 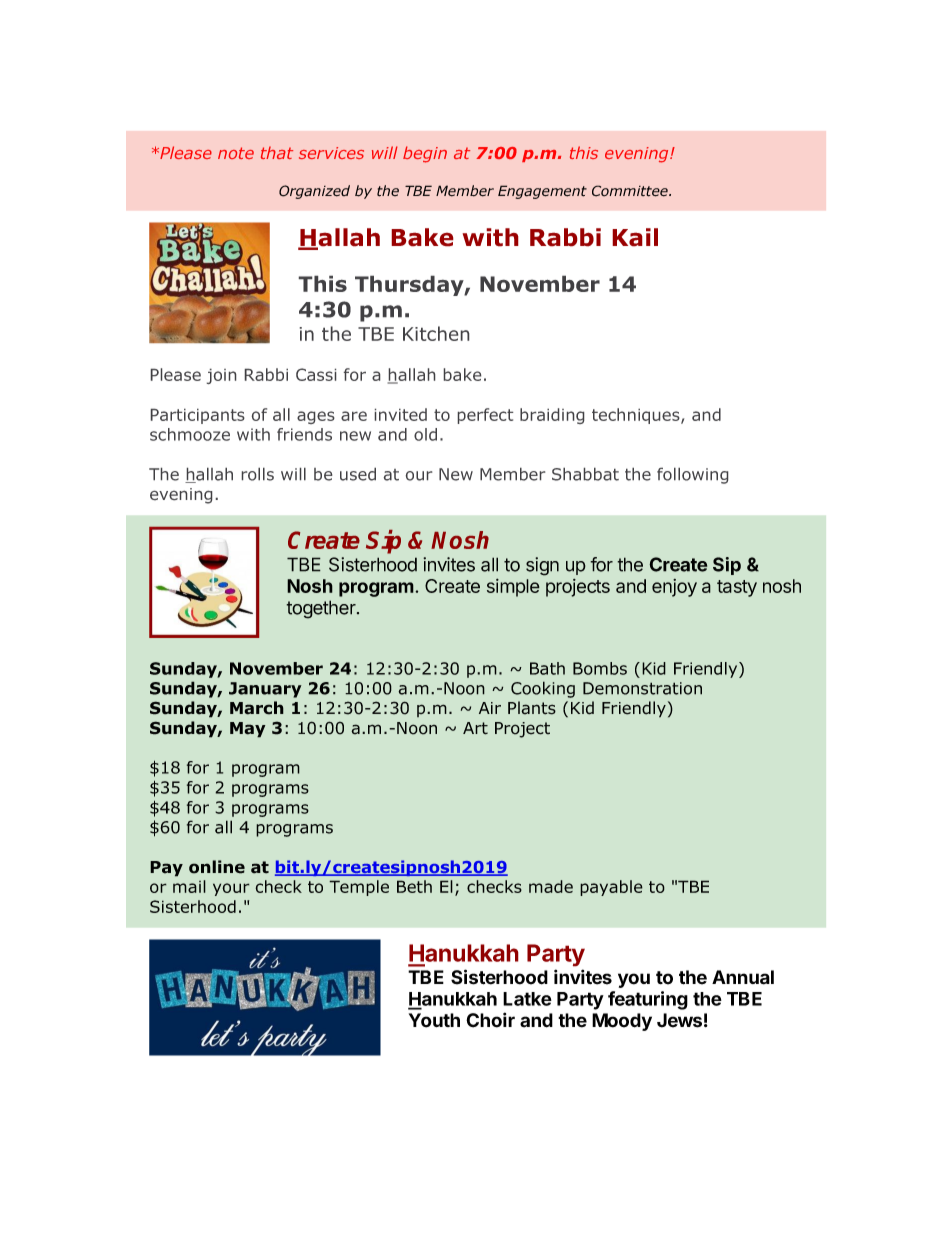 What do you see at coordinates (513, 587) in the image?
I see `simple` at bounding box center [513, 587].
